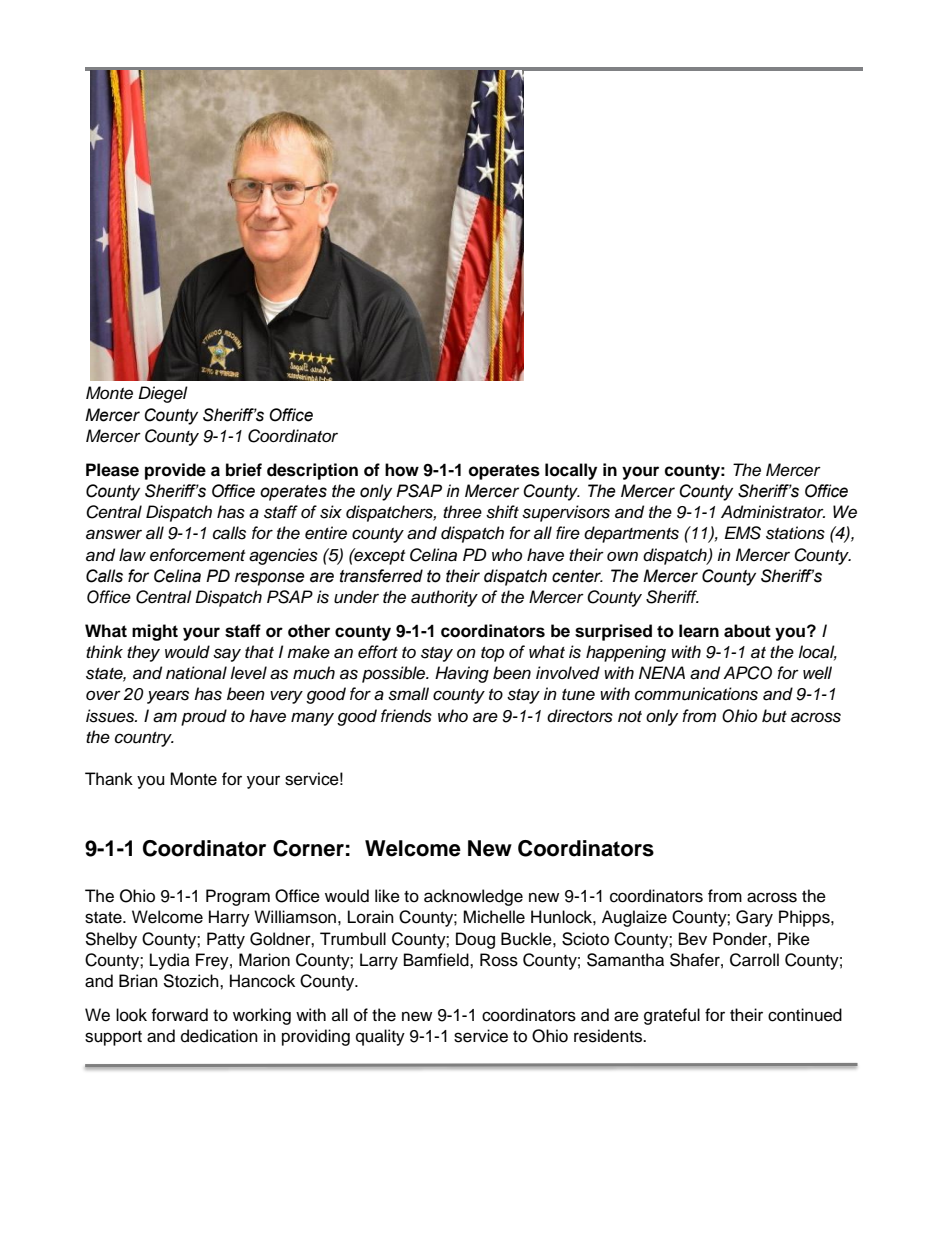 The width and height of the image is (952, 1233). Describe the element at coordinates (444, 598) in the image. I see `authority` at that location.
